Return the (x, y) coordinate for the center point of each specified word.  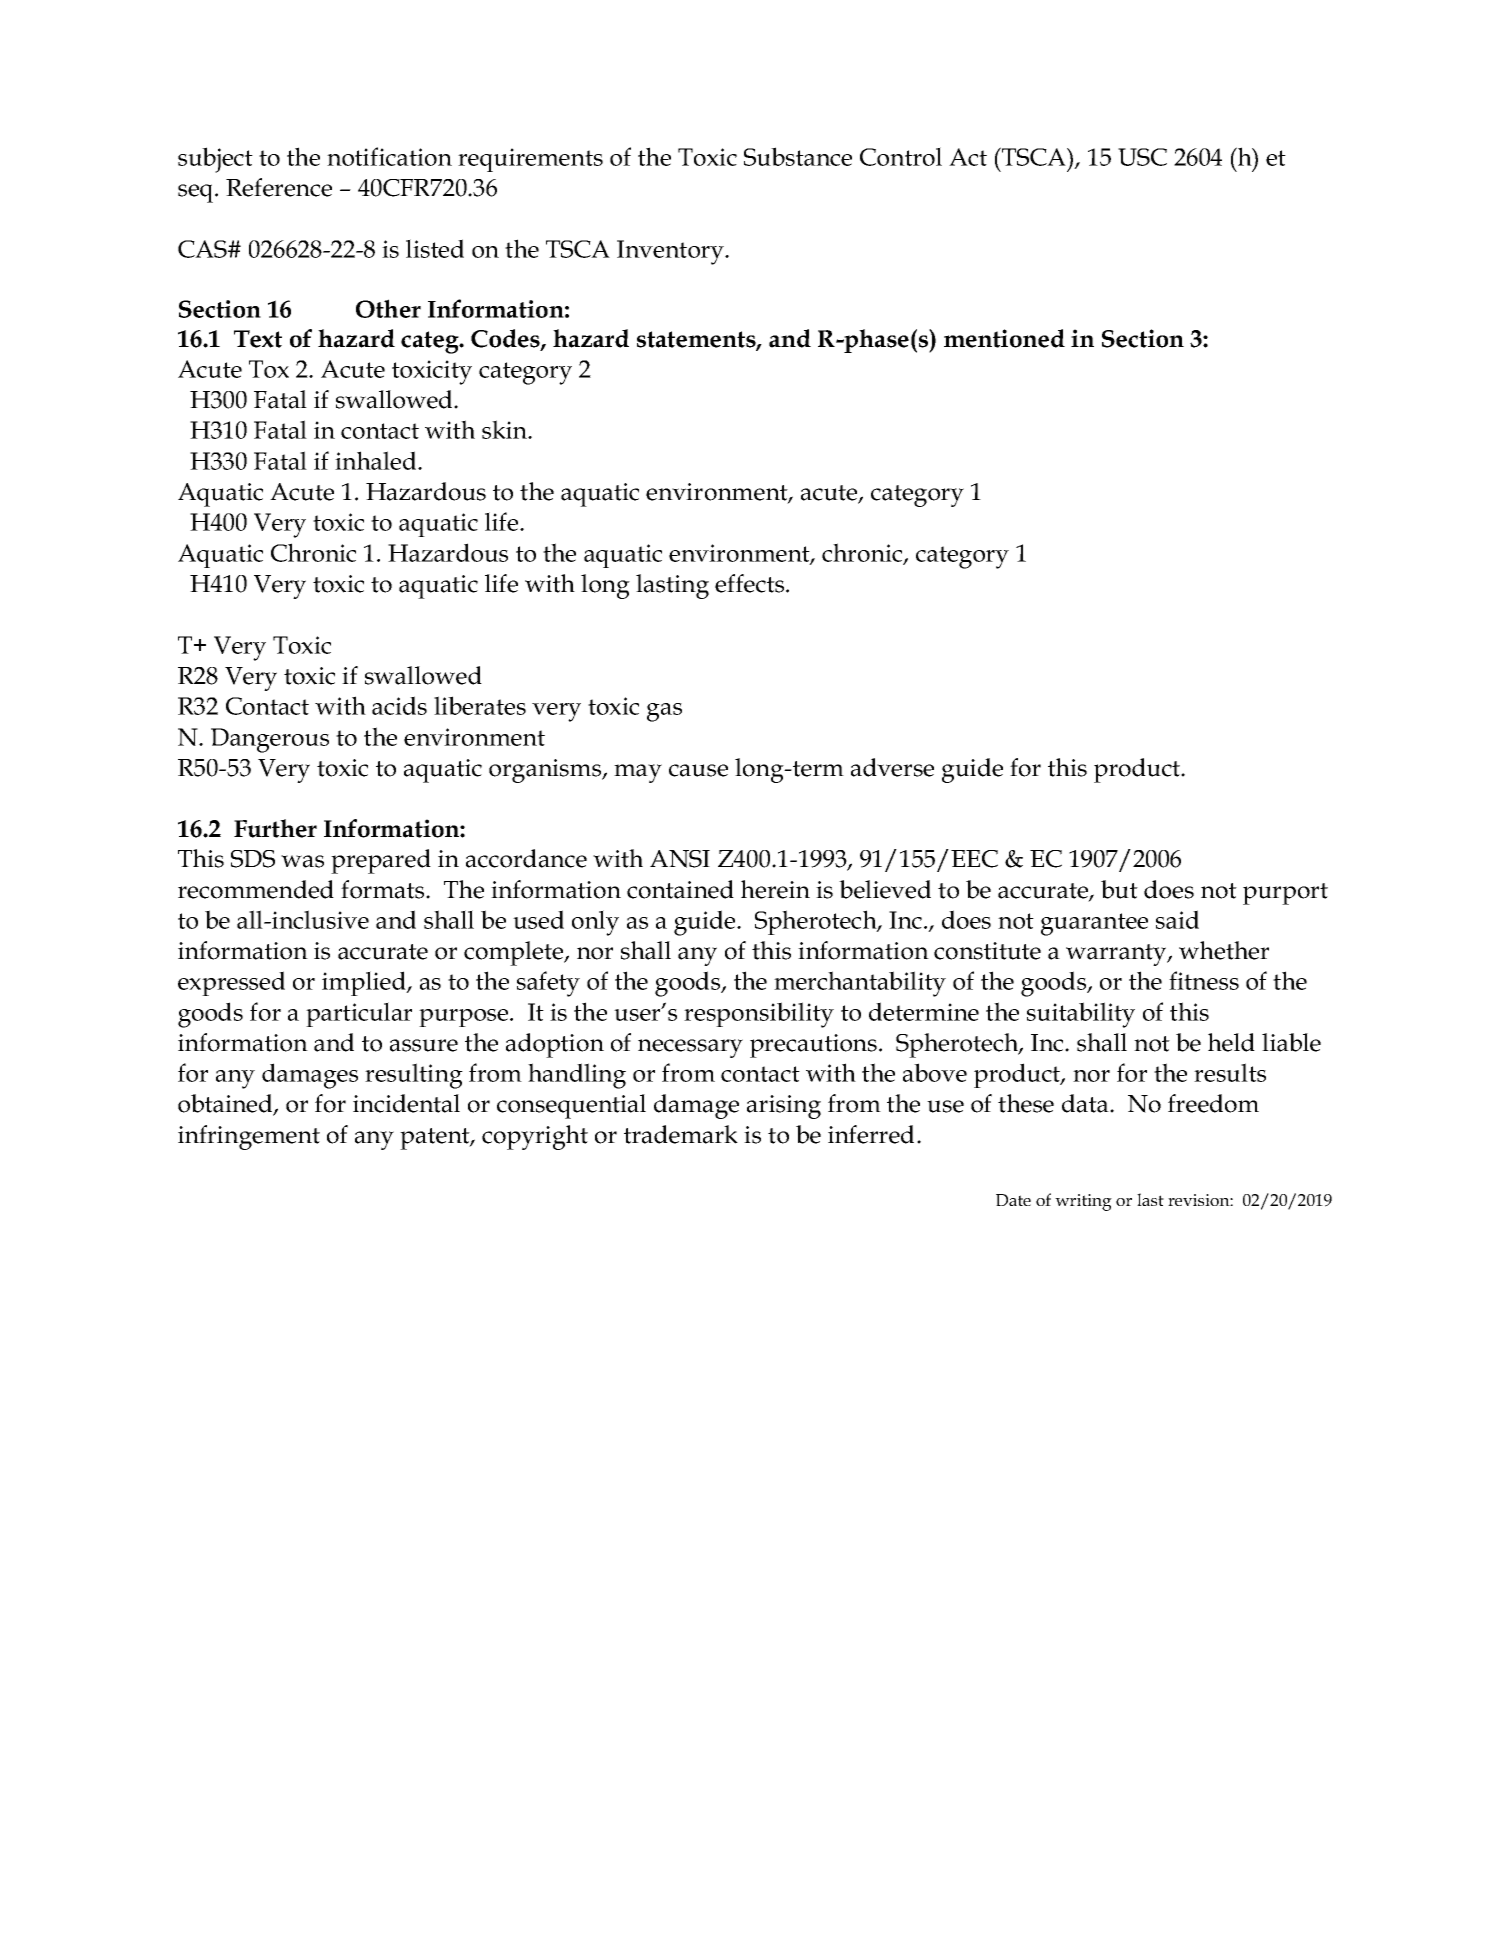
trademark (681, 1134)
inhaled (377, 460)
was (302, 861)
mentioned (1004, 338)
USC (1142, 157)
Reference (279, 187)
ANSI (680, 859)
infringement (249, 1137)
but (1119, 889)
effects (751, 583)
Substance (798, 156)
